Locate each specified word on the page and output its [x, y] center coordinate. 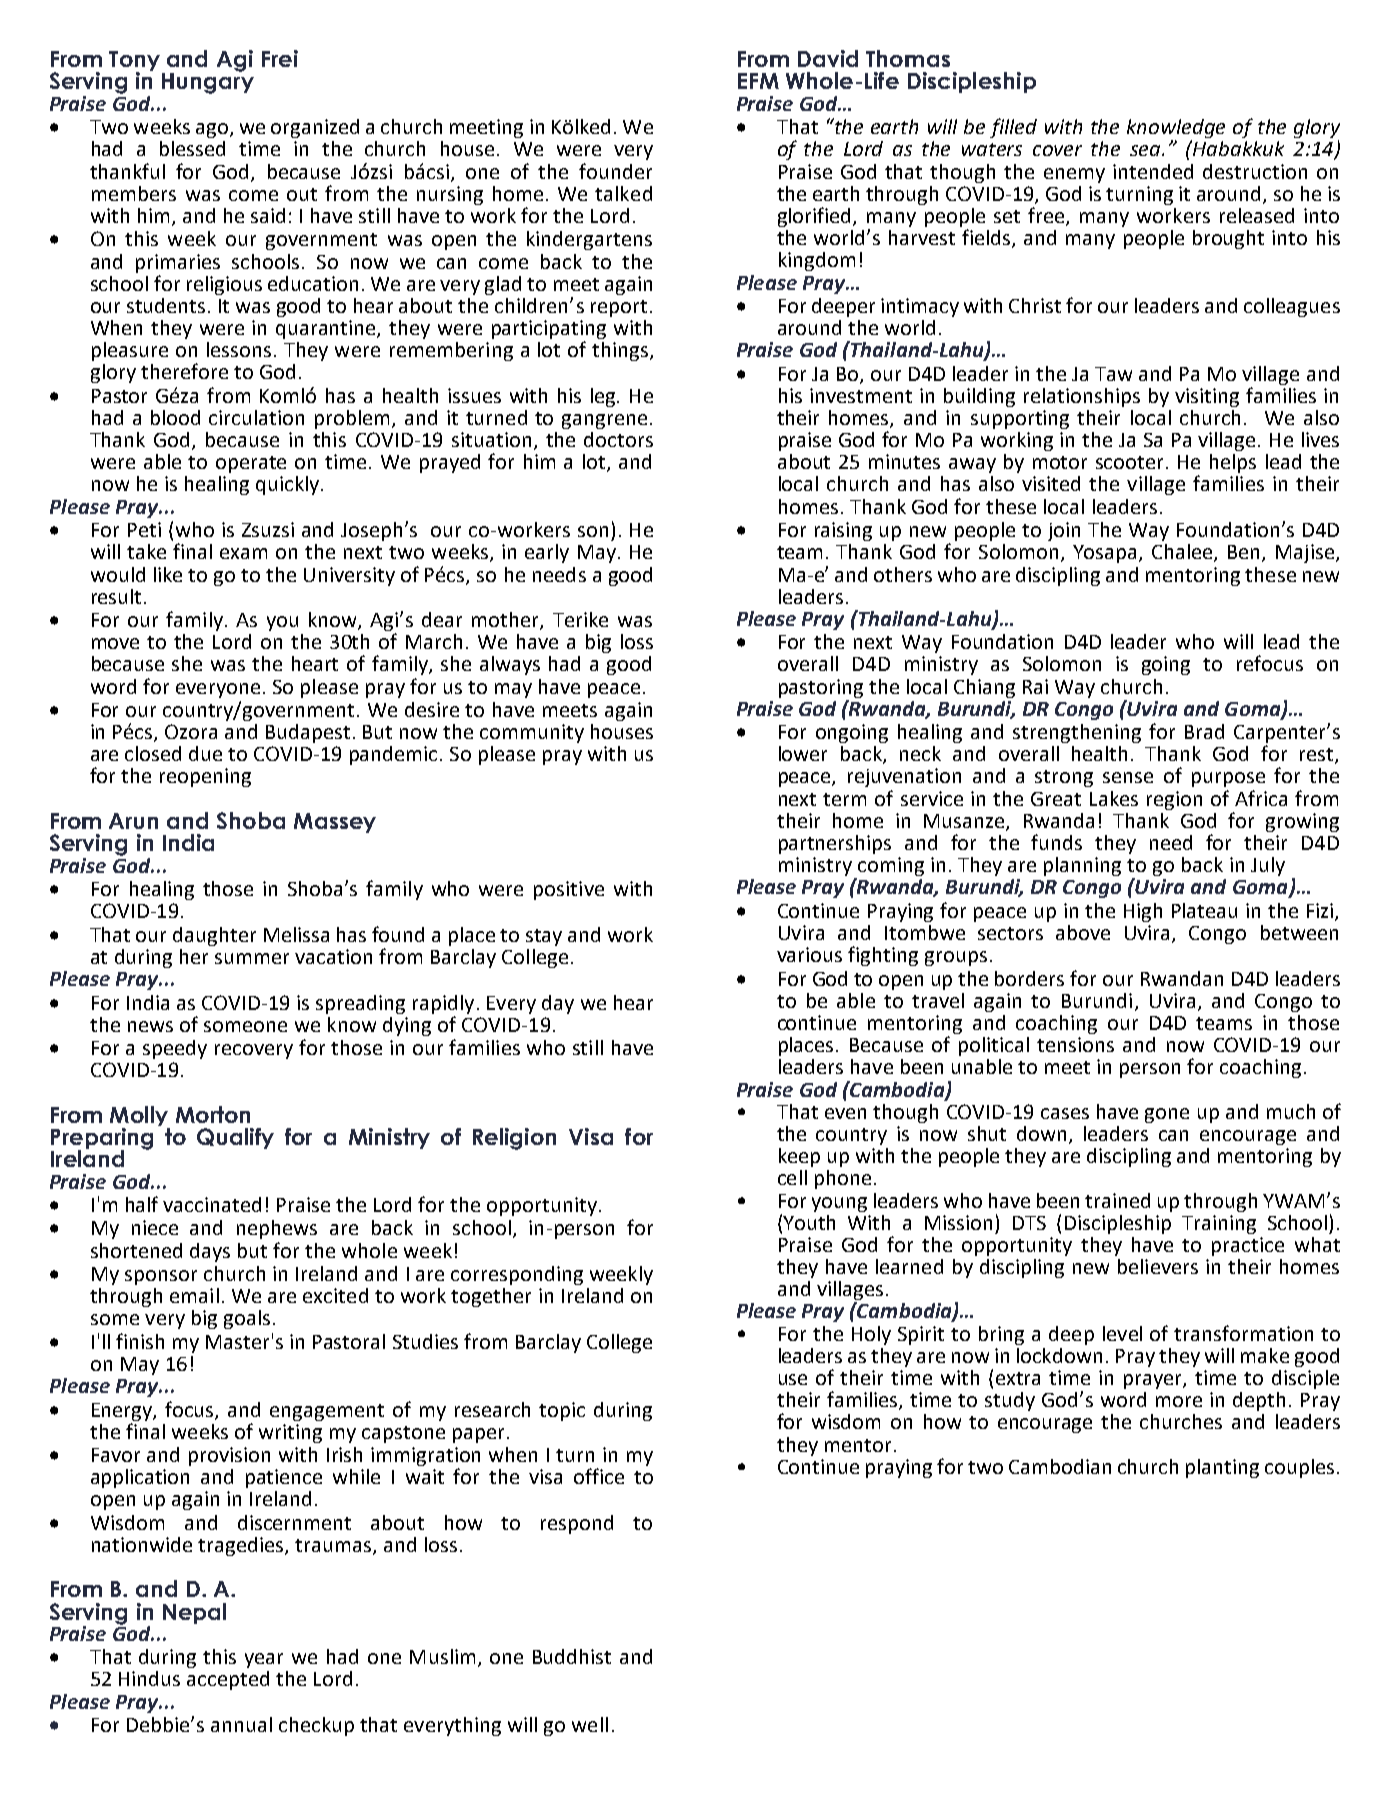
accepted [228, 1680]
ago [213, 130]
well [590, 1724]
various [809, 954]
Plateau [1204, 910]
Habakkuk [1237, 148]
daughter [214, 936]
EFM [758, 81]
